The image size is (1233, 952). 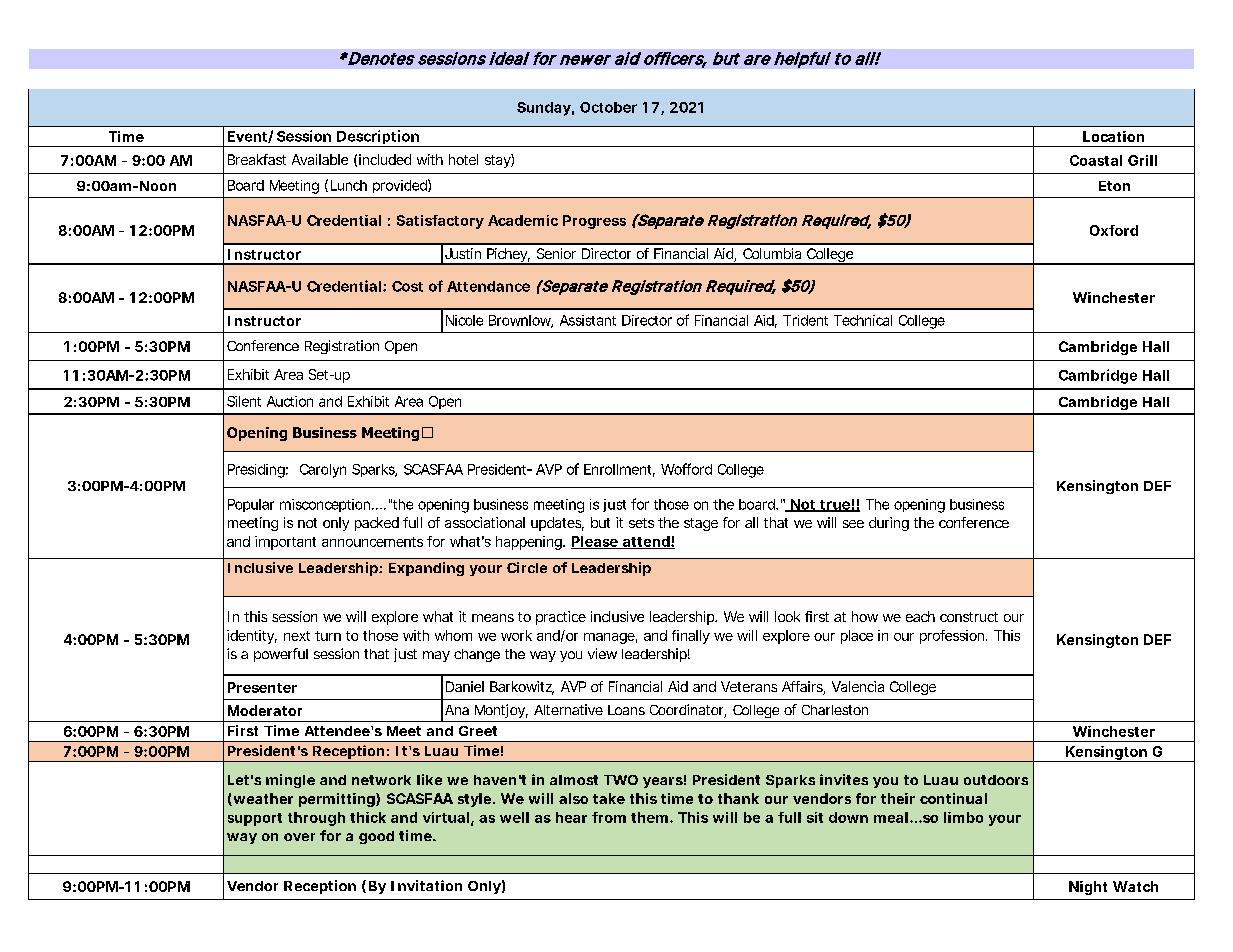 I want to click on them, so click(x=649, y=817).
